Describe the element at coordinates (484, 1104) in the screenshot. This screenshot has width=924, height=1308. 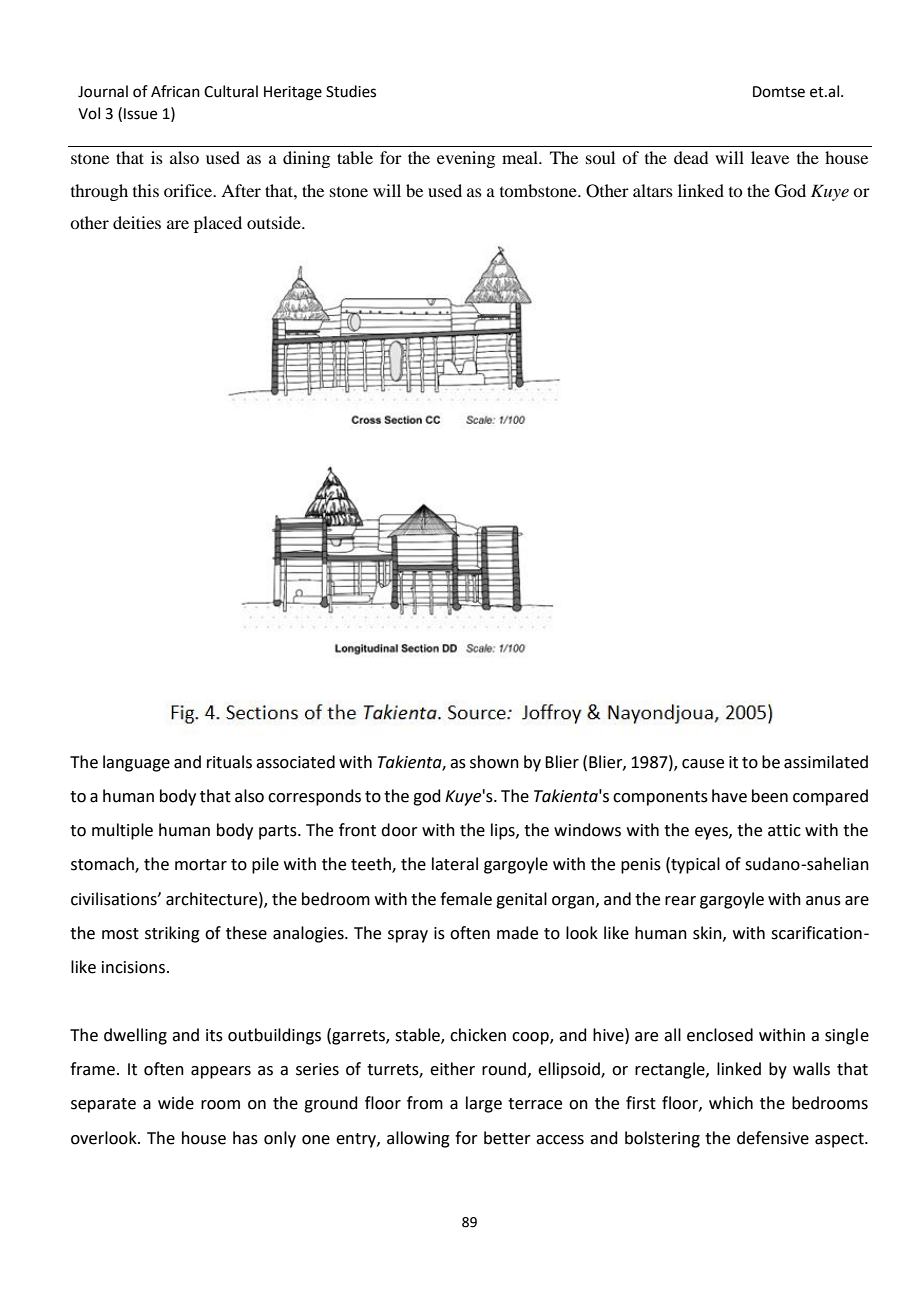
I see `large` at that location.
